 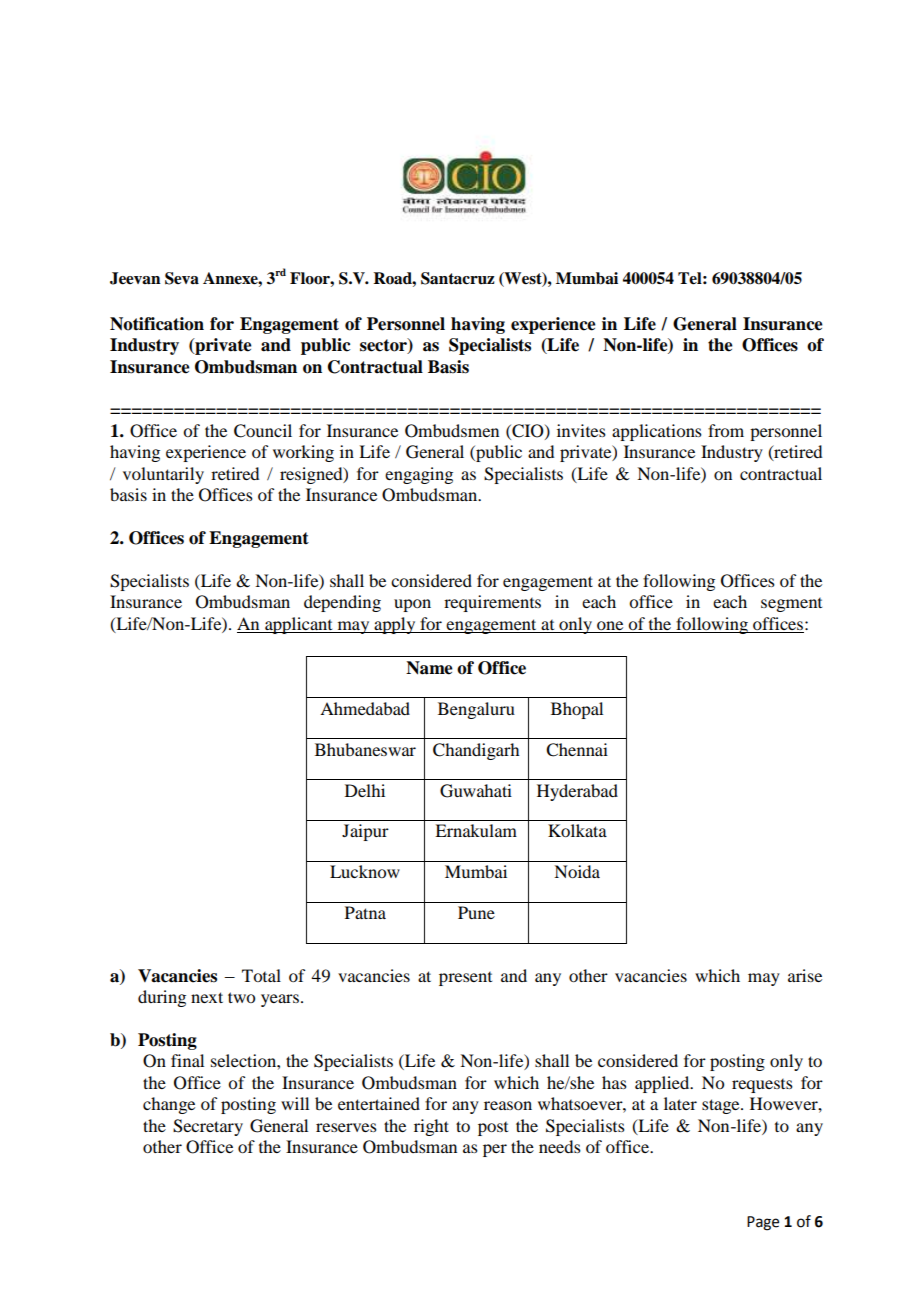 What do you see at coordinates (299, 625) in the page?
I see `applicant` at bounding box center [299, 625].
